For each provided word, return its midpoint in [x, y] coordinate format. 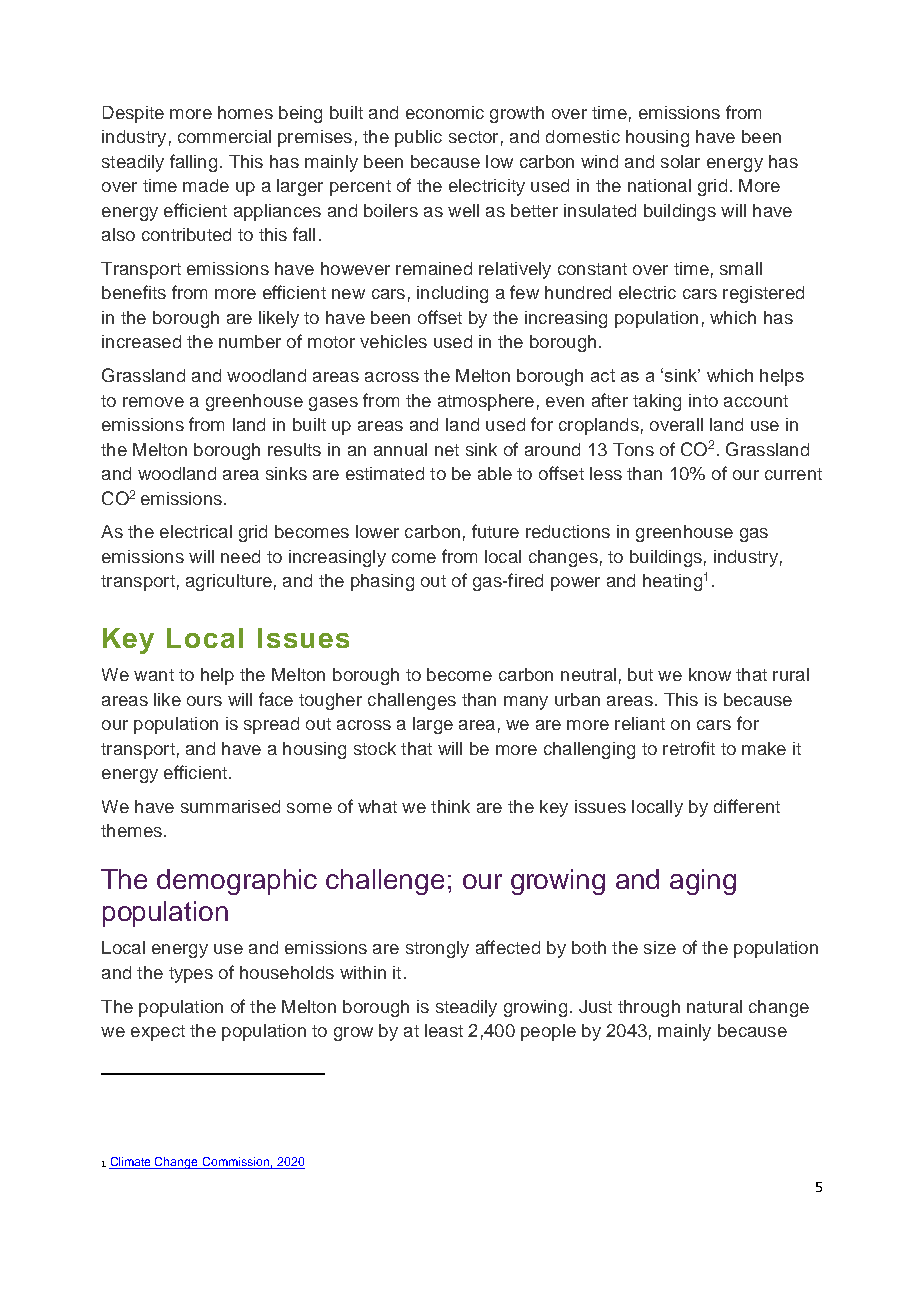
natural [714, 1006]
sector [473, 137]
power [575, 584]
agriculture [229, 582]
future [495, 531]
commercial [224, 136]
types [191, 975]
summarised [230, 806]
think [450, 806]
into [703, 400]
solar [680, 161]
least [444, 1030]
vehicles [393, 341]
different [747, 806]
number [250, 341]
